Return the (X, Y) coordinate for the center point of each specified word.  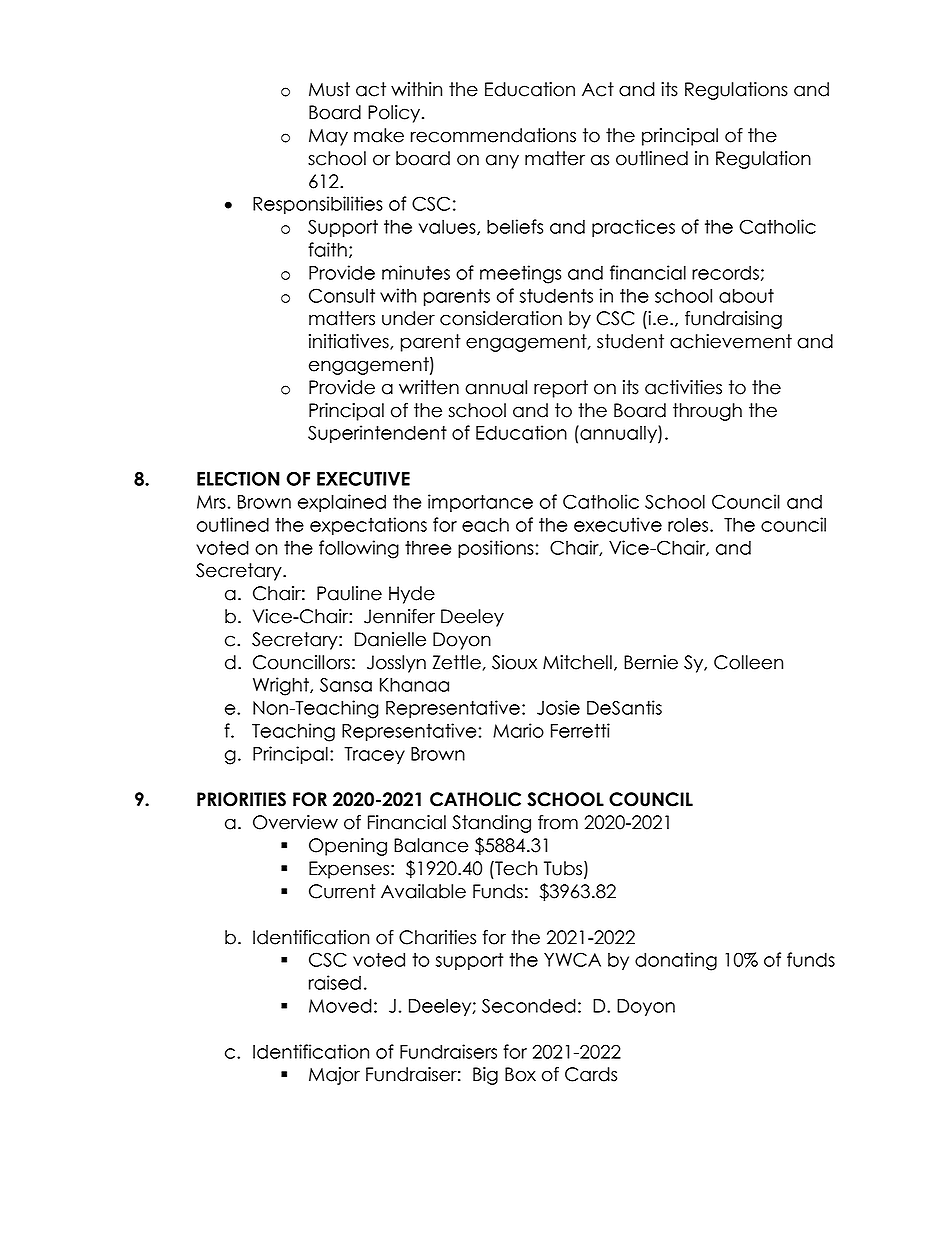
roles (689, 524)
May (328, 137)
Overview (295, 822)
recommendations (493, 135)
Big (485, 1076)
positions (496, 549)
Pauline (349, 593)
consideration (501, 318)
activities (683, 387)
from (558, 822)
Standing (491, 824)
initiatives (350, 342)
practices (633, 228)
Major (334, 1076)
